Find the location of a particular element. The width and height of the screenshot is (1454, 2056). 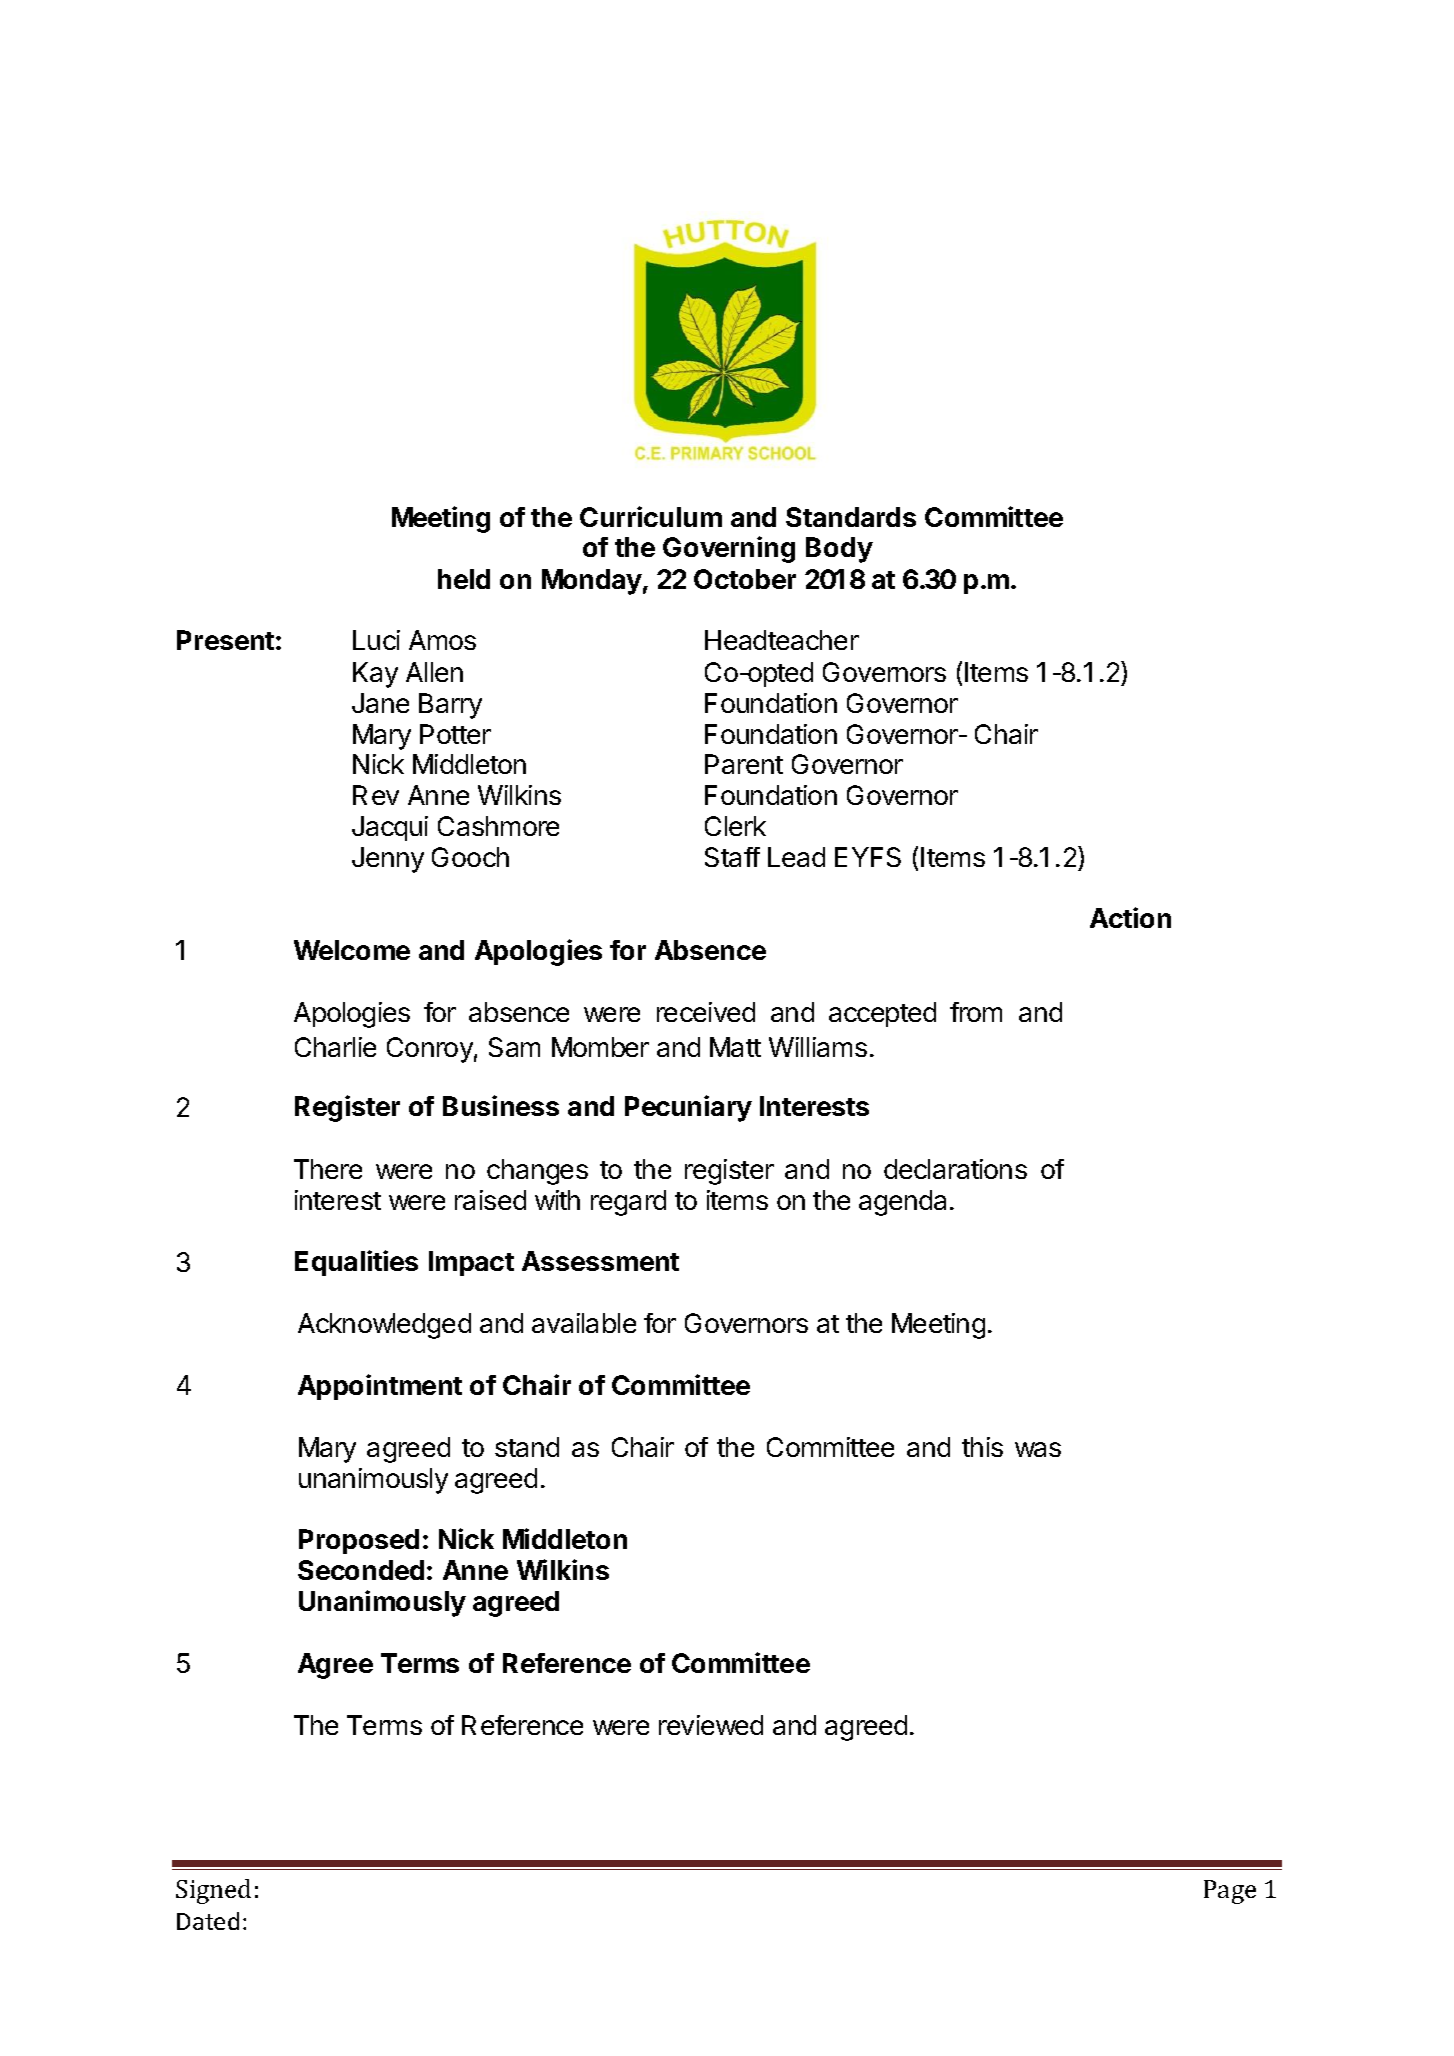

Governing is located at coordinates (729, 549).
